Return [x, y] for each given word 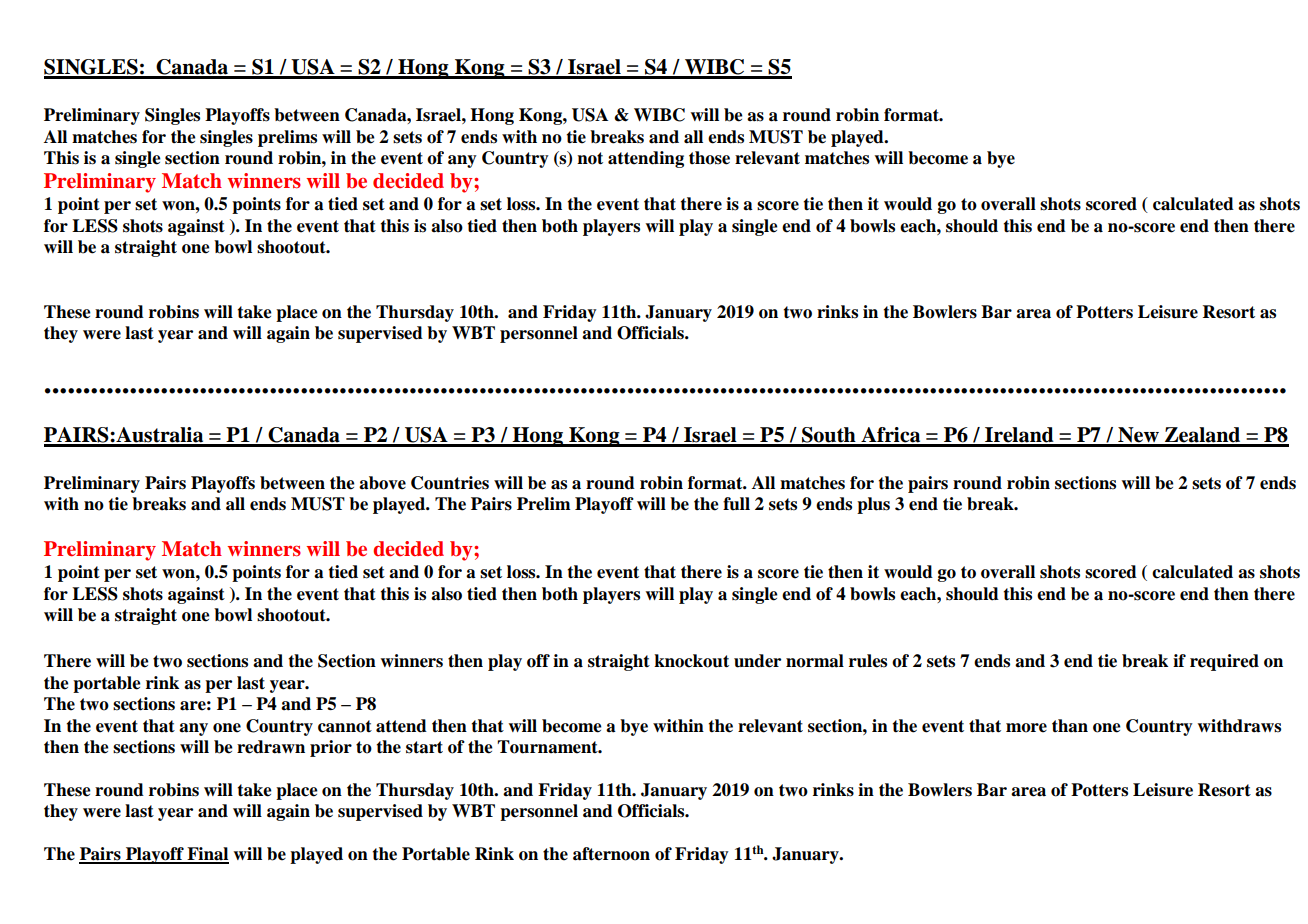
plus [873, 505]
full [736, 504]
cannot [345, 726]
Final [207, 855]
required [1224, 662]
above [382, 483]
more [1026, 728]
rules [868, 661]
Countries [450, 483]
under [757, 661]
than [1070, 726]
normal [815, 661]
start [424, 747]
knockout [691, 661]
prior [331, 748]
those [709, 158]
